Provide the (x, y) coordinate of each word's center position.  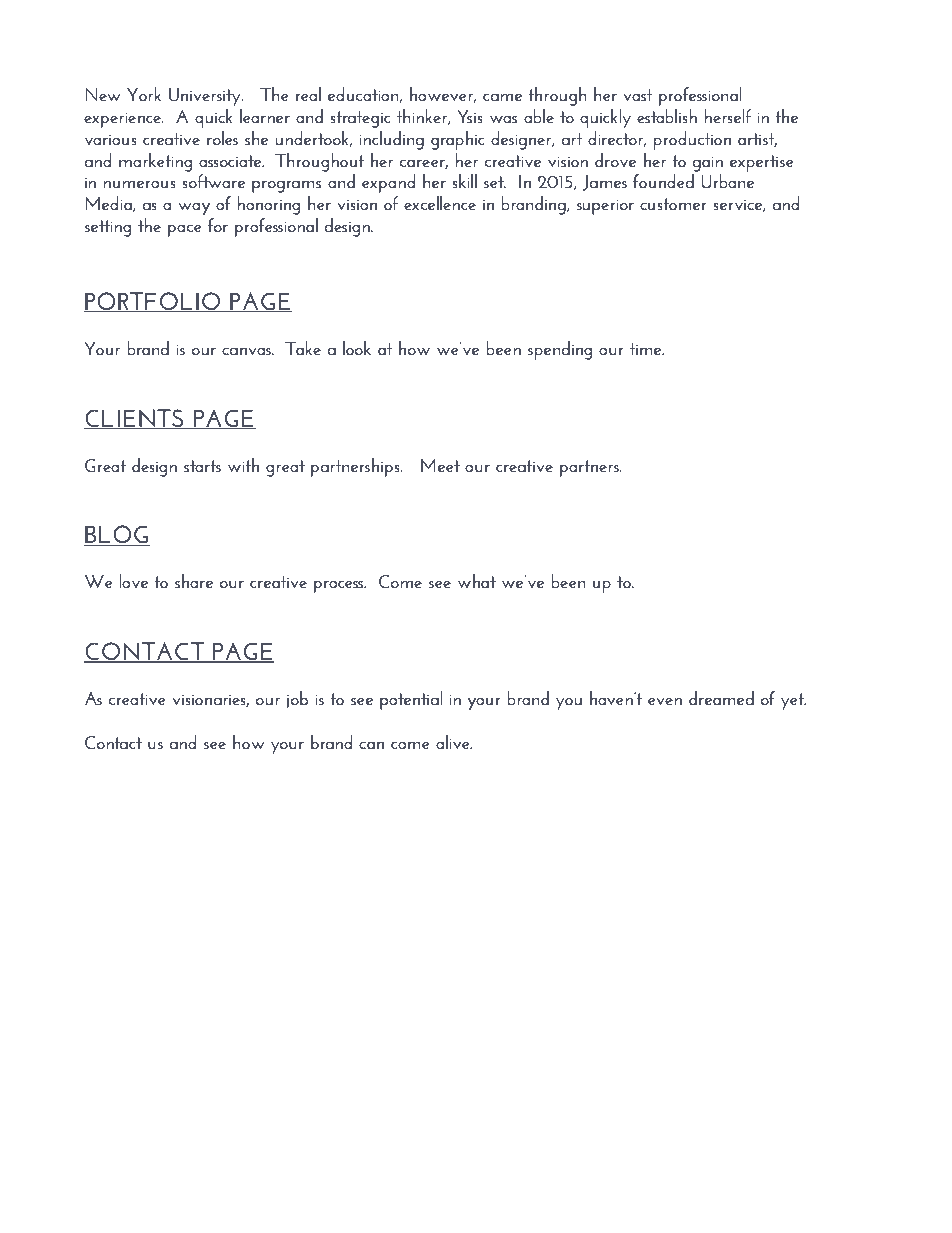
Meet (440, 465)
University (206, 97)
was (503, 119)
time (647, 349)
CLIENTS (135, 419)
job (297, 700)
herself (728, 116)
